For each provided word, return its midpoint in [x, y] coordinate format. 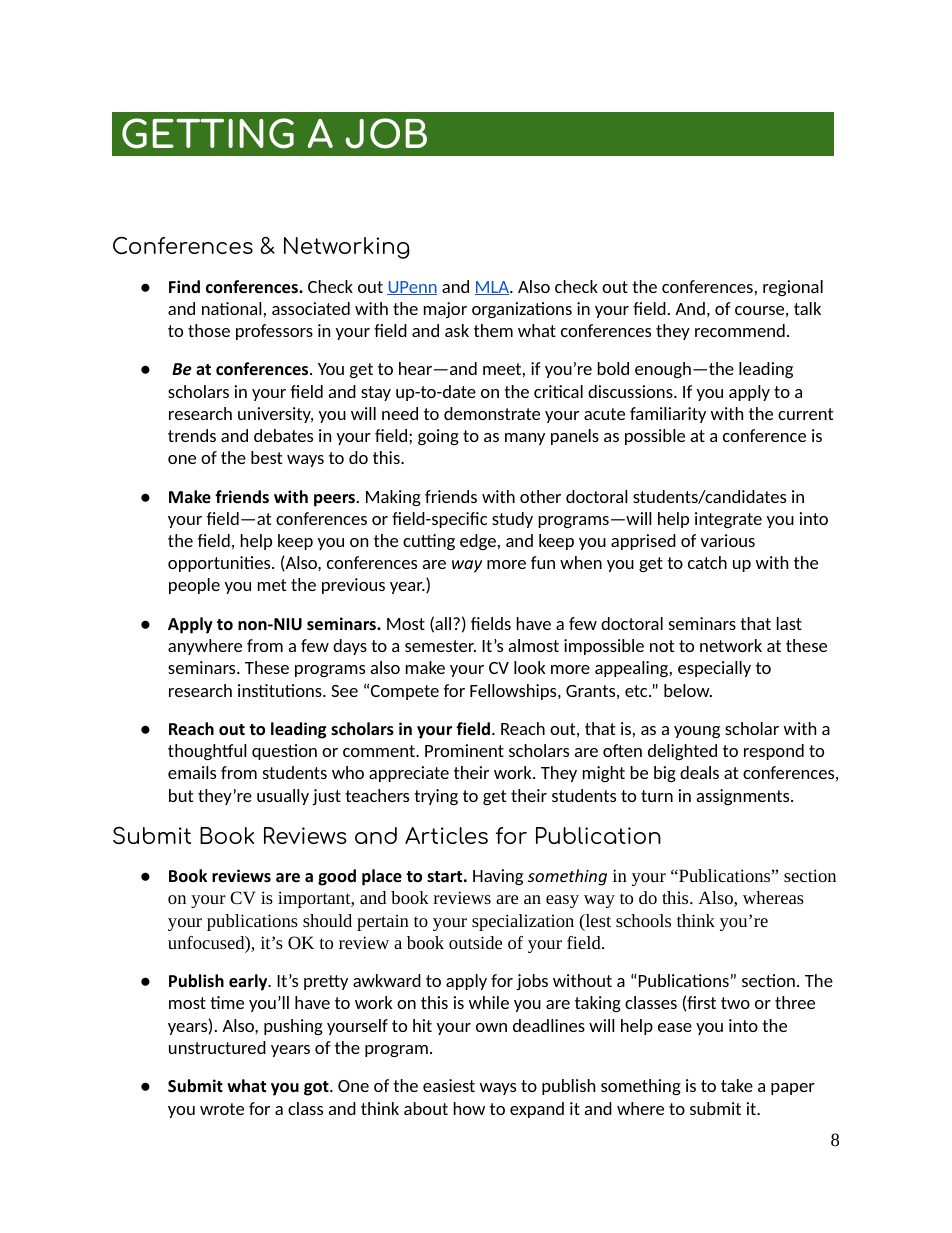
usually [283, 797]
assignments [744, 797]
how [469, 1108]
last [789, 623]
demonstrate [492, 413]
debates [283, 435]
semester [440, 646]
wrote [222, 1109]
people [194, 586]
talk [807, 308]
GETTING [208, 133]
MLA [493, 288]
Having [498, 877]
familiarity [668, 415]
